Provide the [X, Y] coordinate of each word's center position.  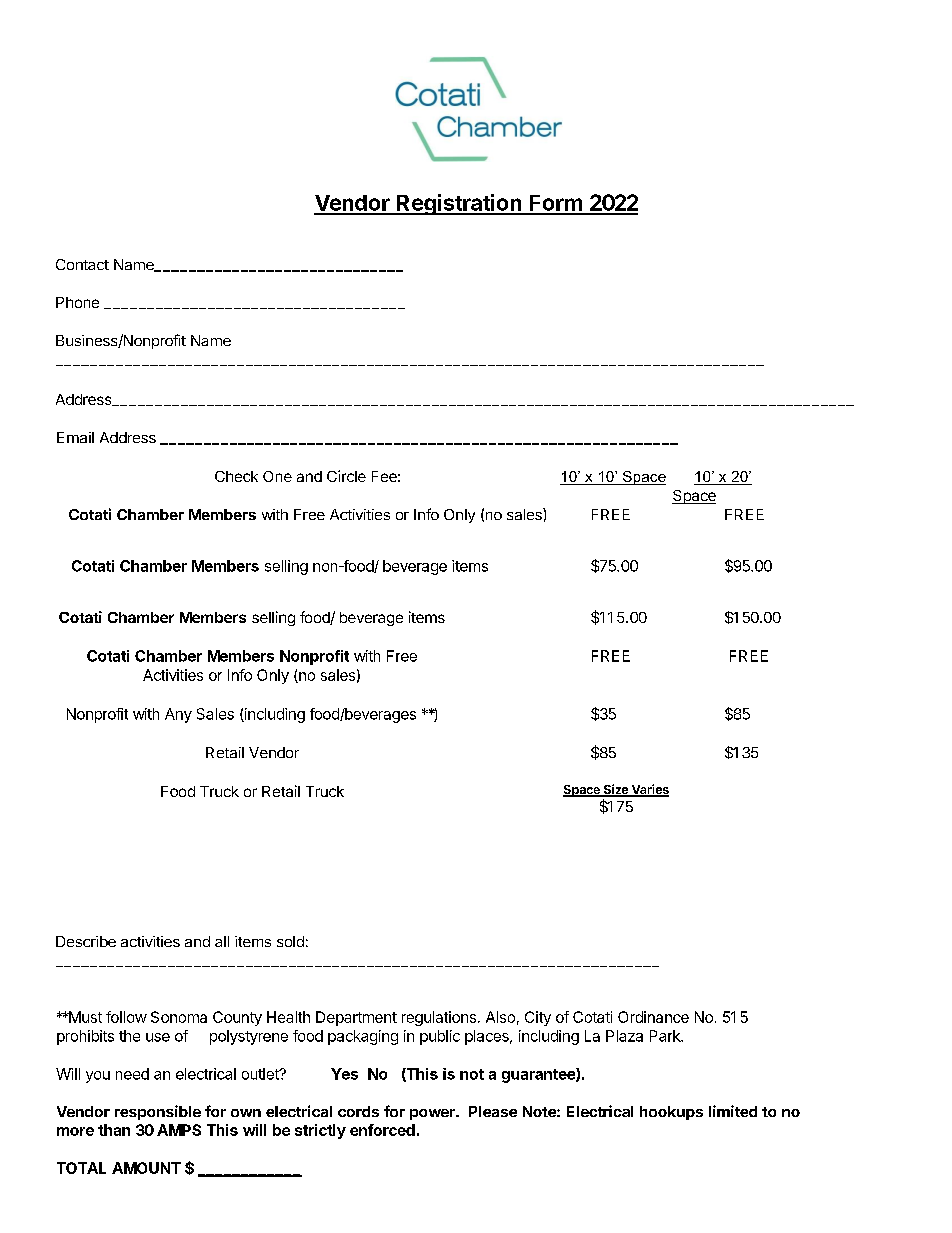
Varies [649, 790]
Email [75, 437]
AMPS [179, 1130]
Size [615, 790]
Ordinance [653, 1017]
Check [236, 476]
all [222, 941]
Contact [82, 264]
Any [178, 715]
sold [290, 941]
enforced [382, 1130]
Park [666, 1036]
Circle [346, 476]
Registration [459, 204]
